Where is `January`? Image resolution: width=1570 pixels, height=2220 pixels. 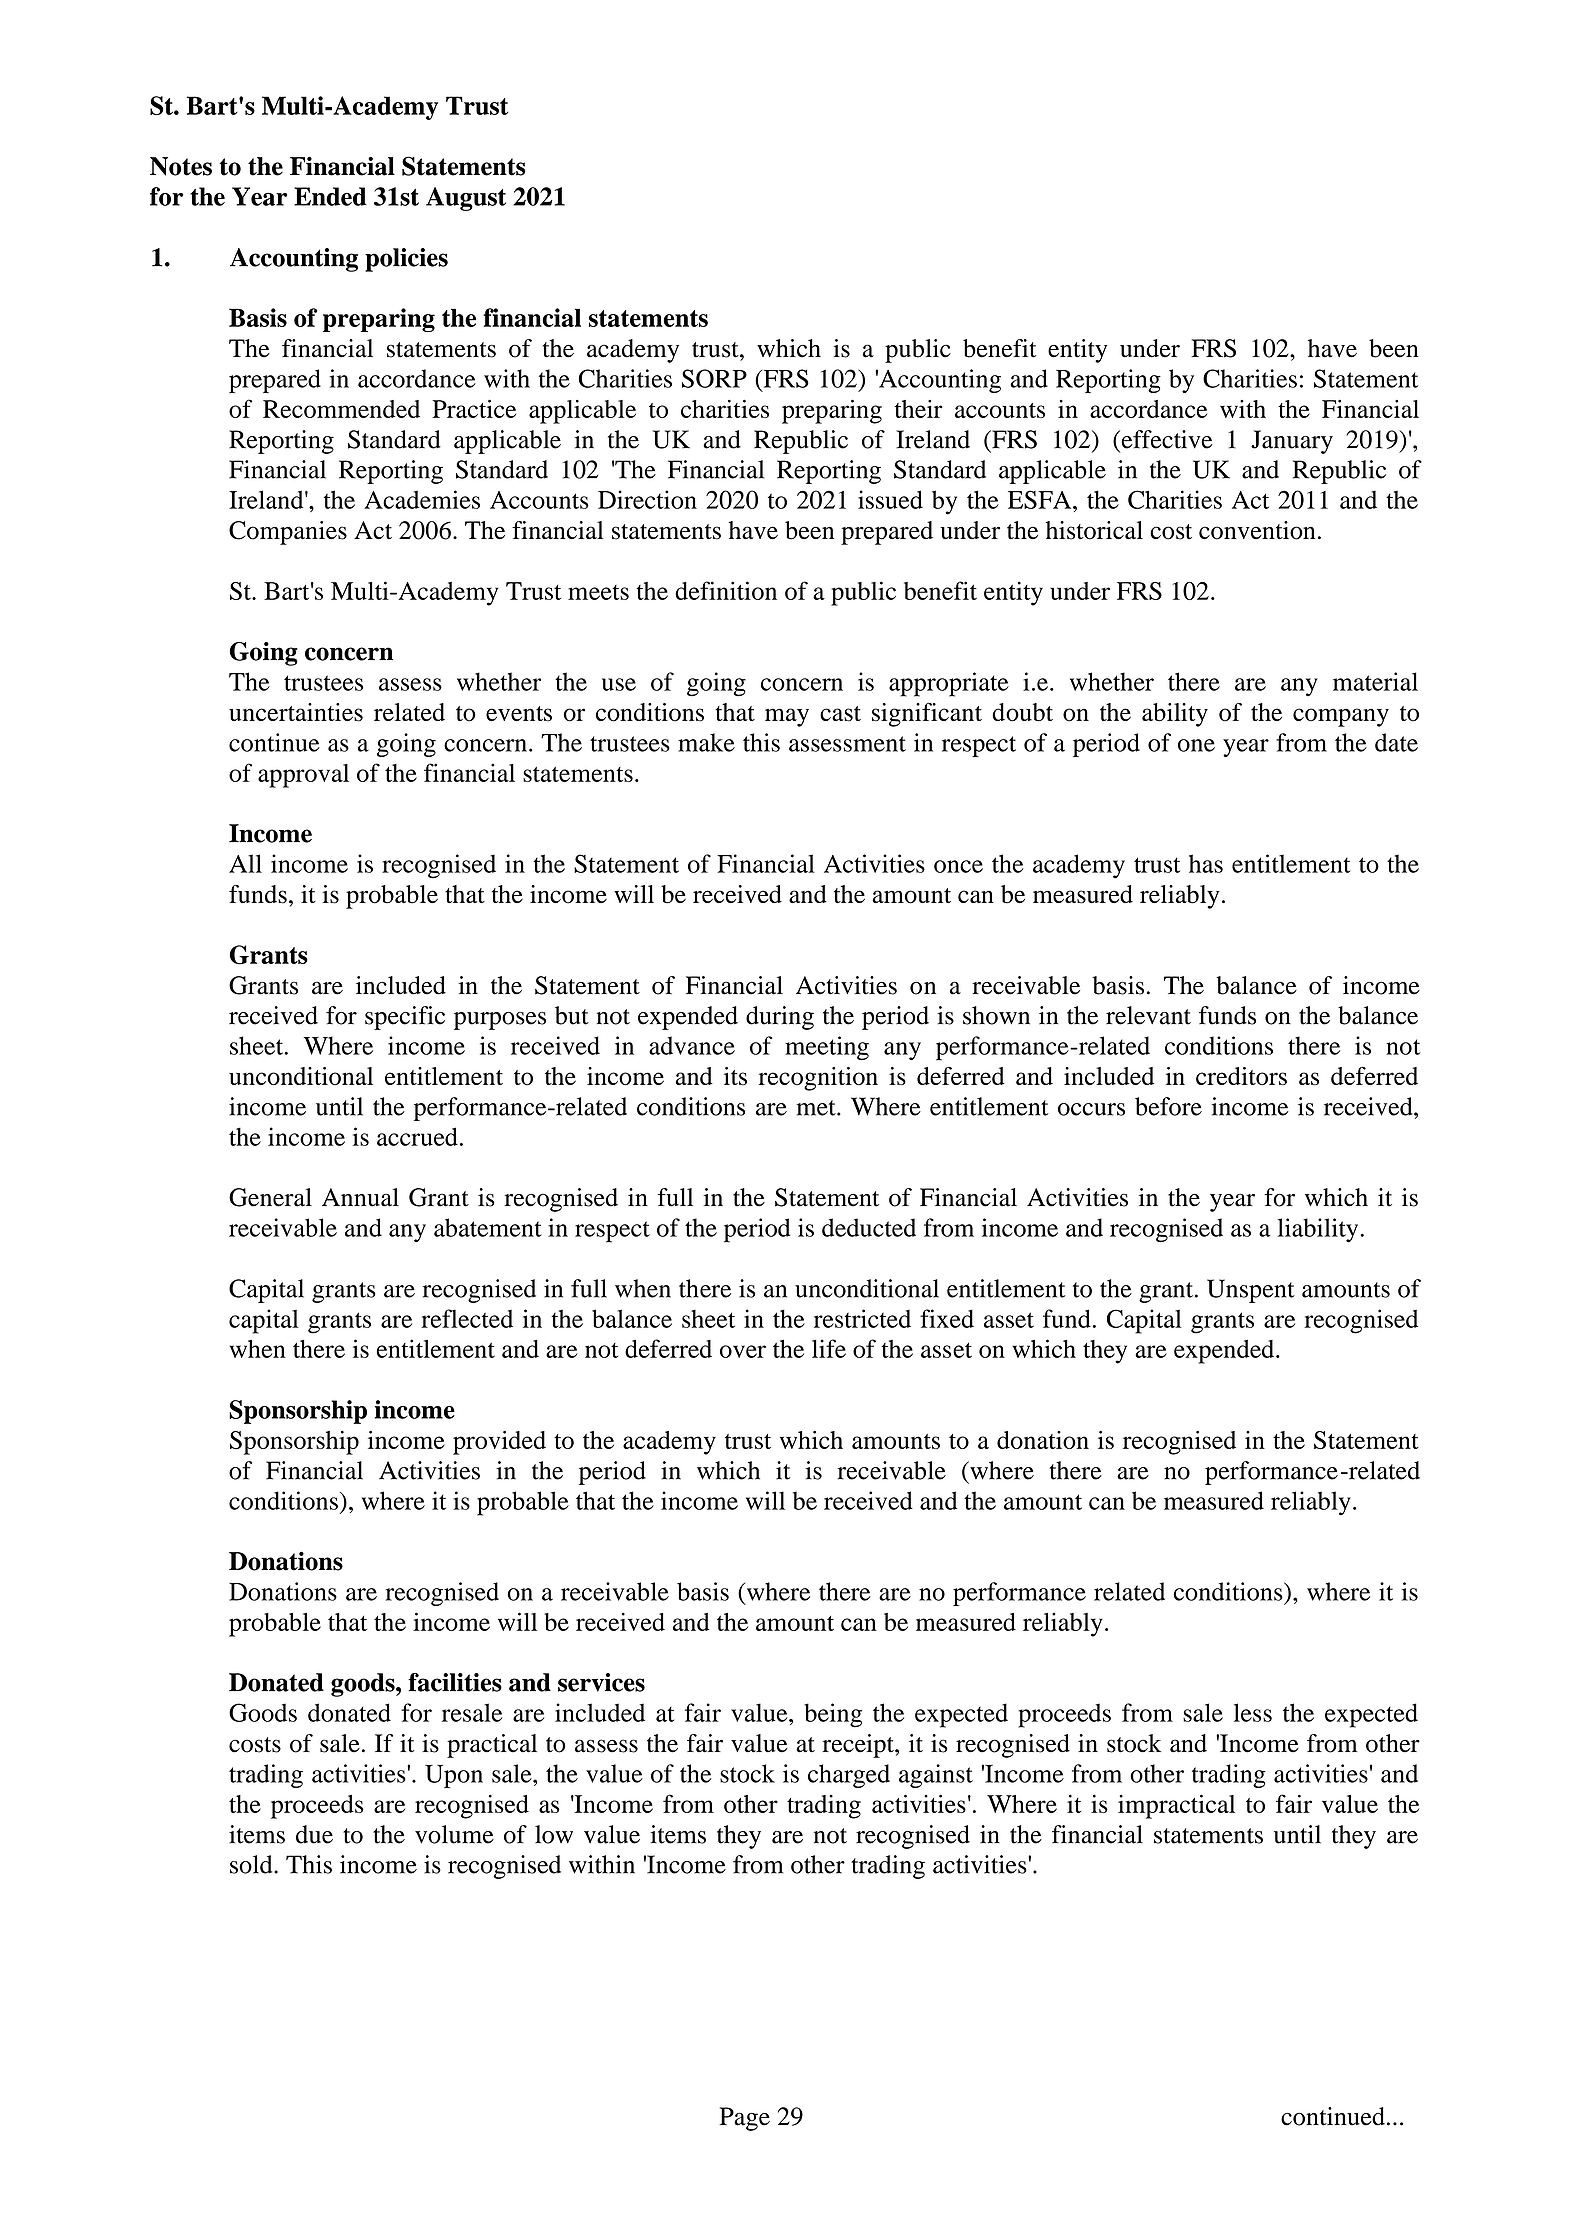 January is located at coordinates (1292, 442).
